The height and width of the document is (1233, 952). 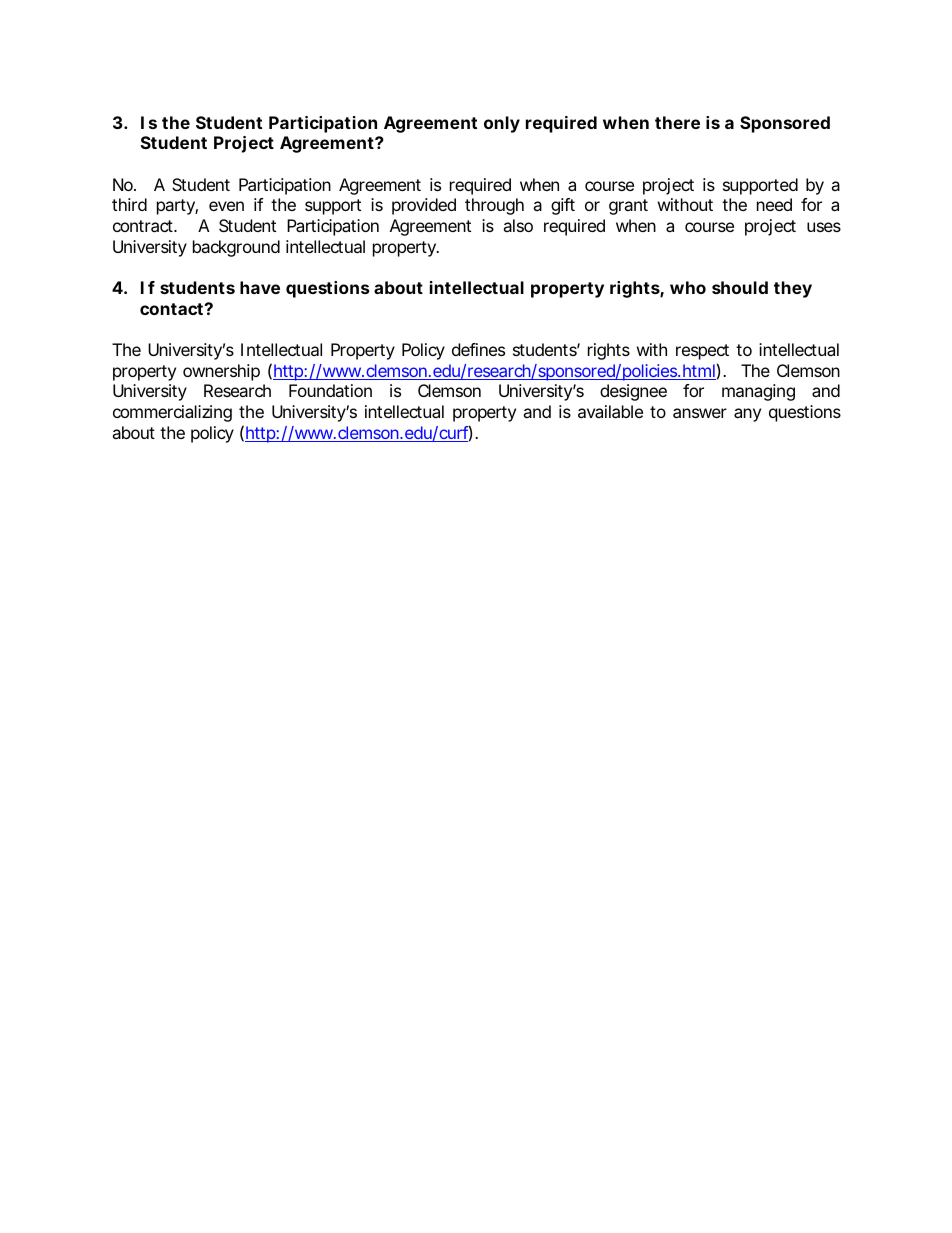 What do you see at coordinates (628, 207) in the document?
I see `grant` at bounding box center [628, 207].
